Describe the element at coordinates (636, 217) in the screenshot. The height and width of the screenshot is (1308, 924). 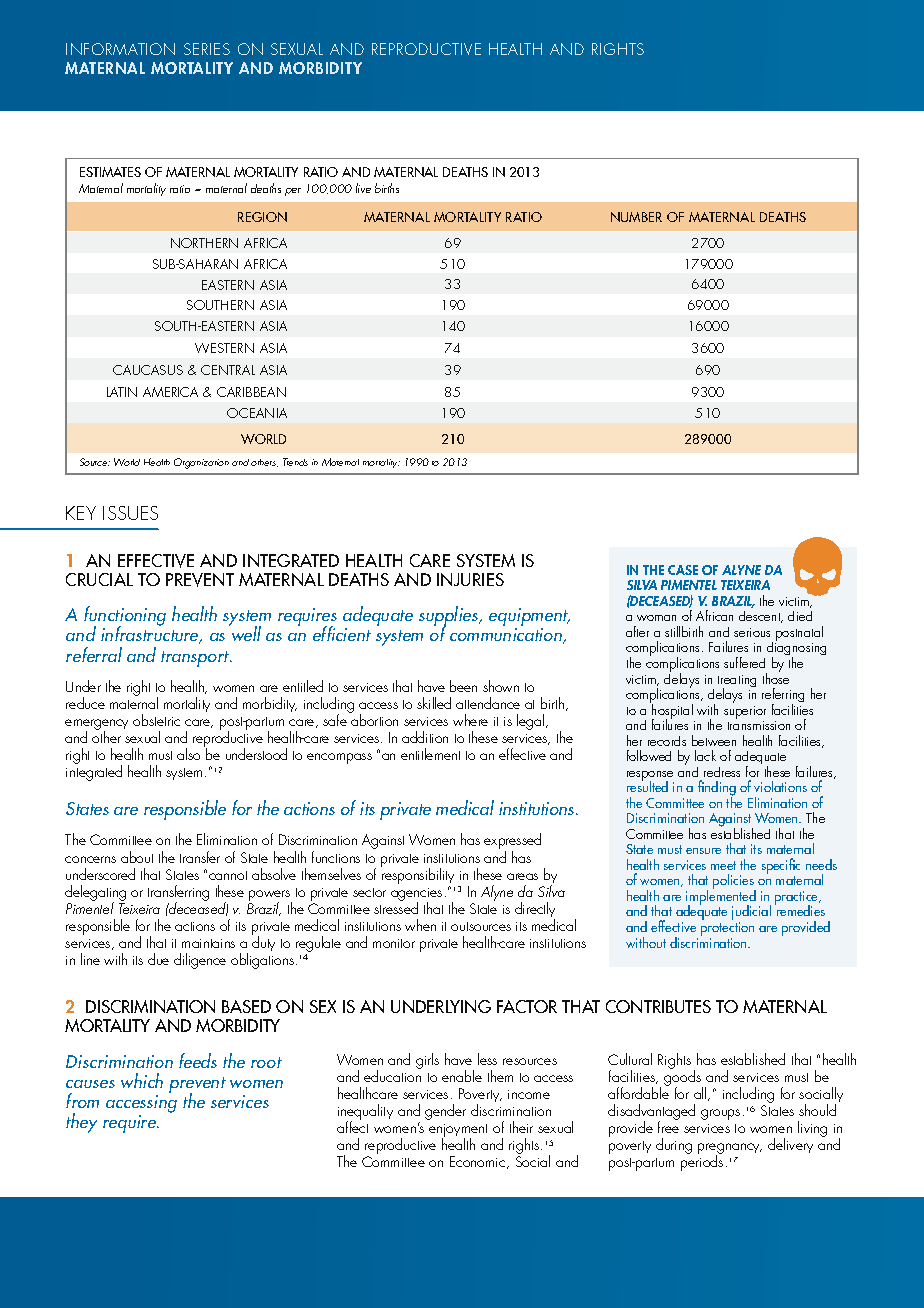
I see `NUMBER` at that location.
